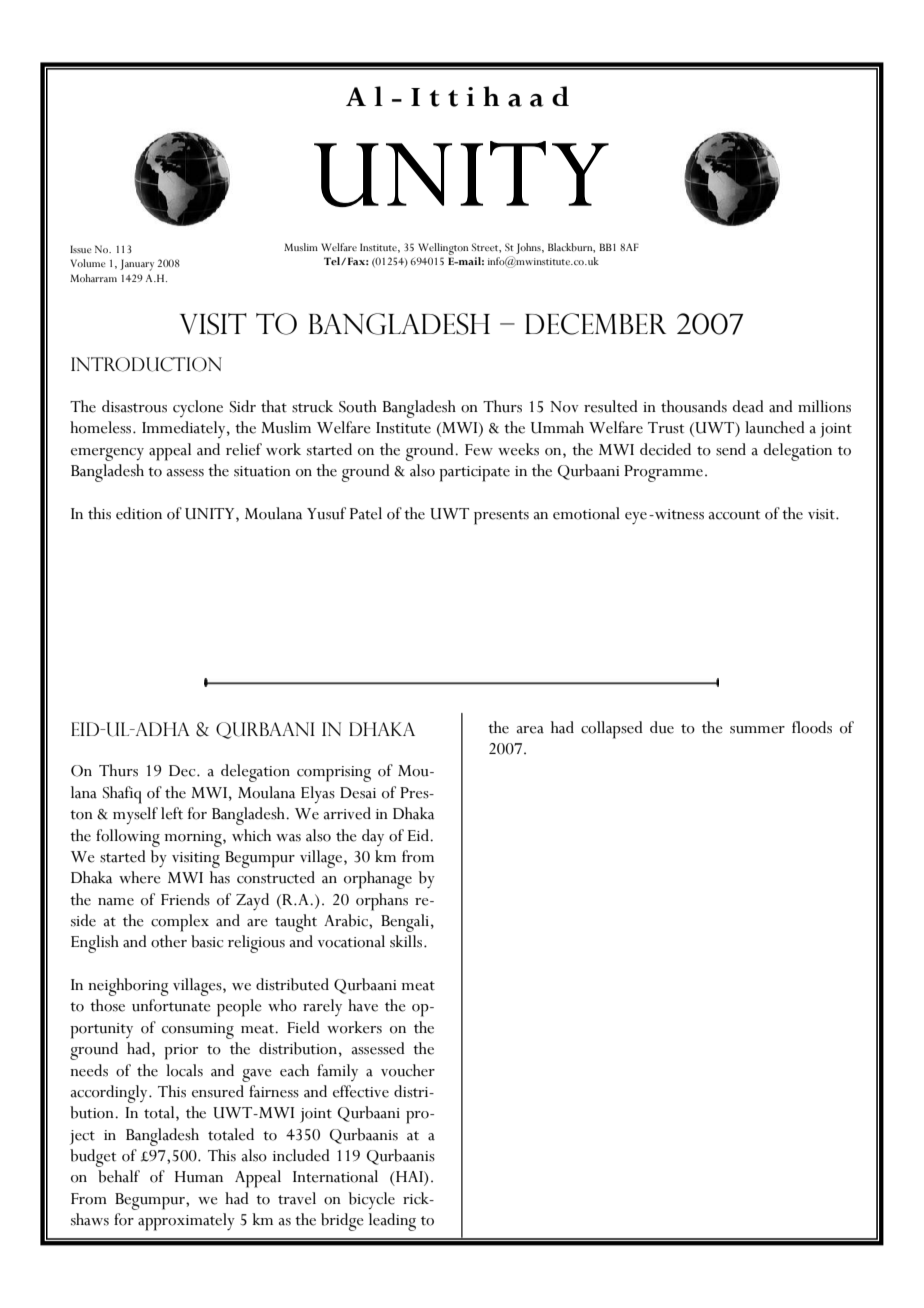 The image size is (924, 1308). What do you see at coordinates (595, 324) in the screenshot?
I see `December` at bounding box center [595, 324].
